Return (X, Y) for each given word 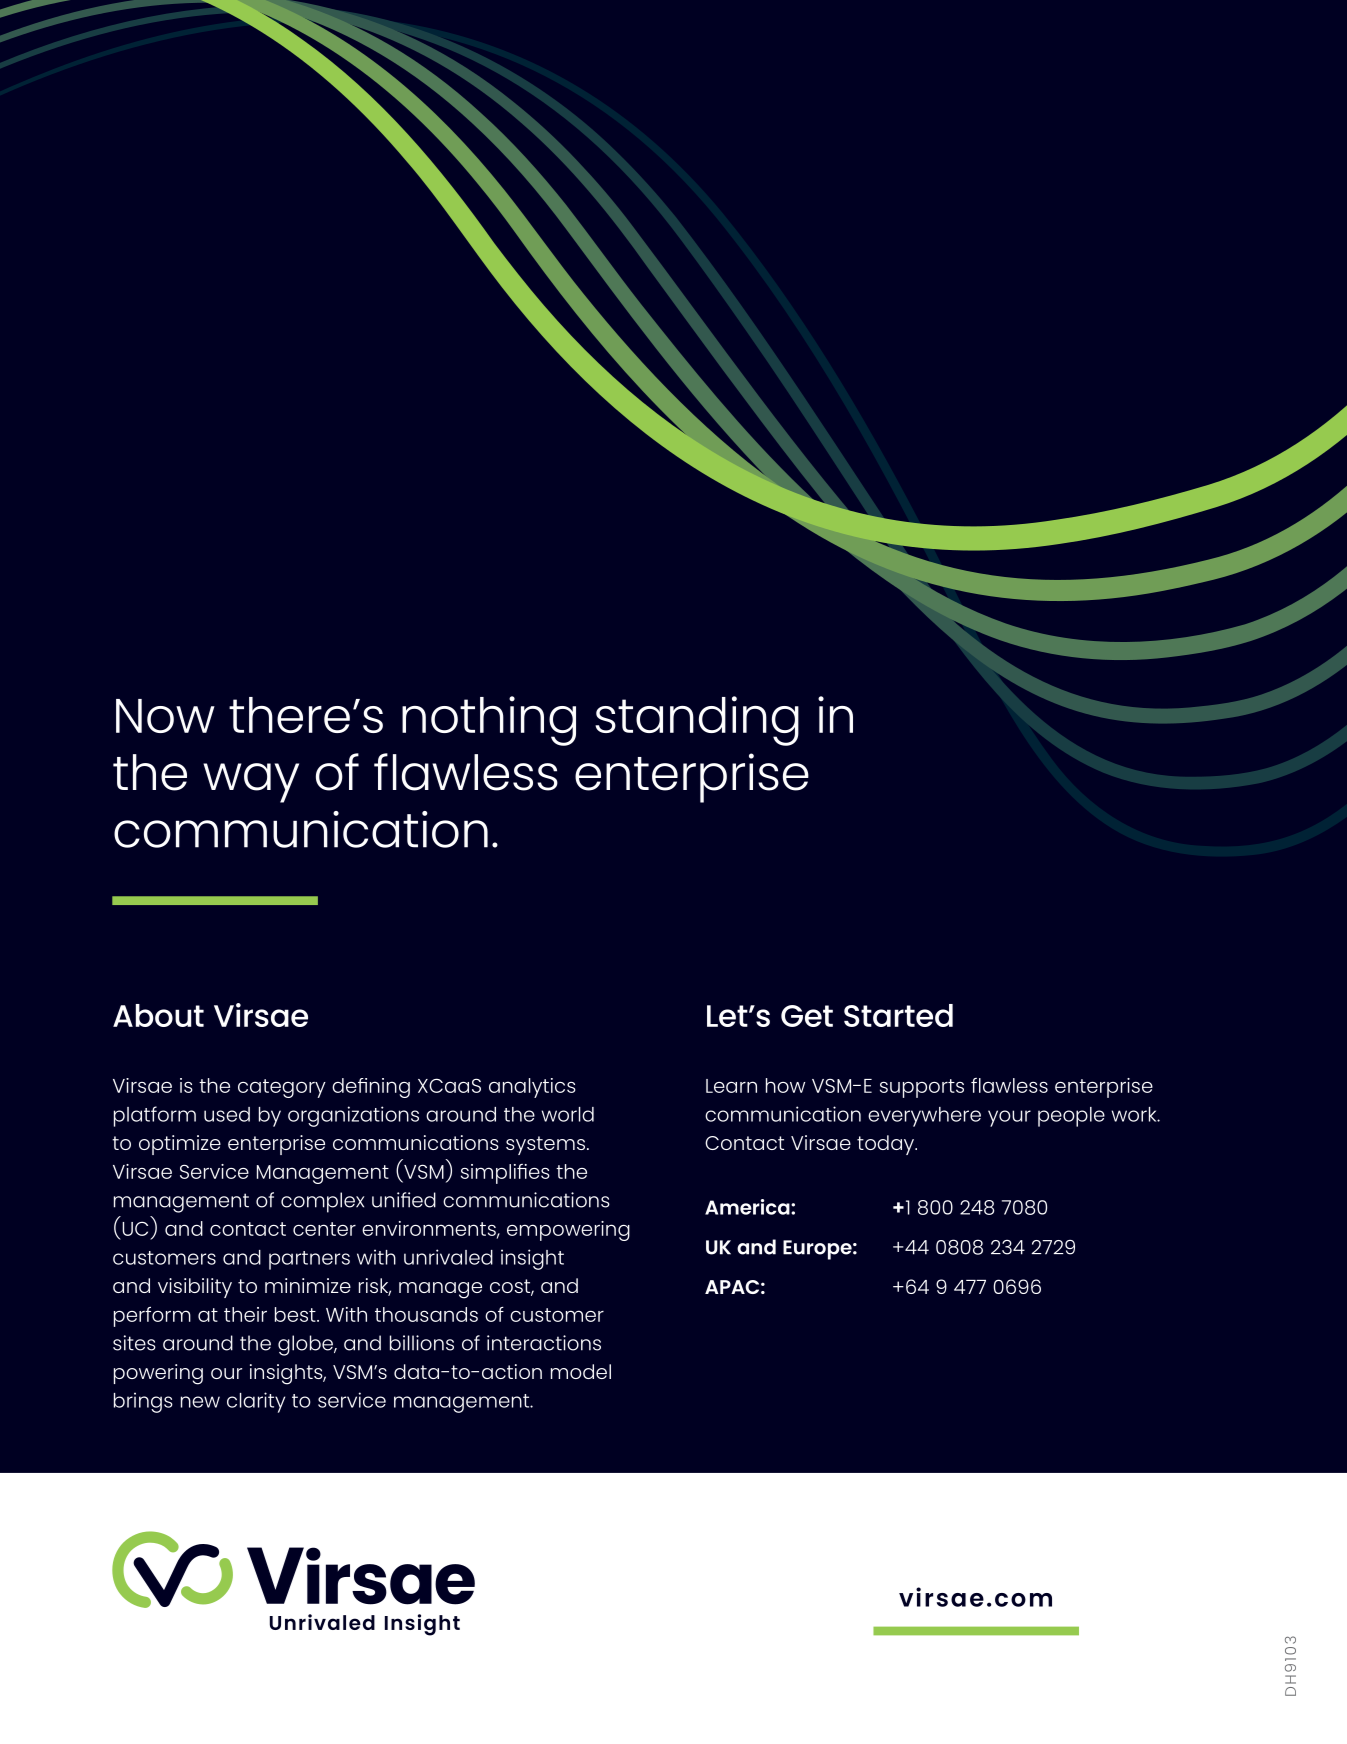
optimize (180, 1145)
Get (807, 1016)
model (581, 1371)
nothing (489, 721)
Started (898, 1015)
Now (165, 716)
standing (697, 721)
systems (545, 1145)
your (1009, 1118)
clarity (256, 1402)
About (158, 1015)
